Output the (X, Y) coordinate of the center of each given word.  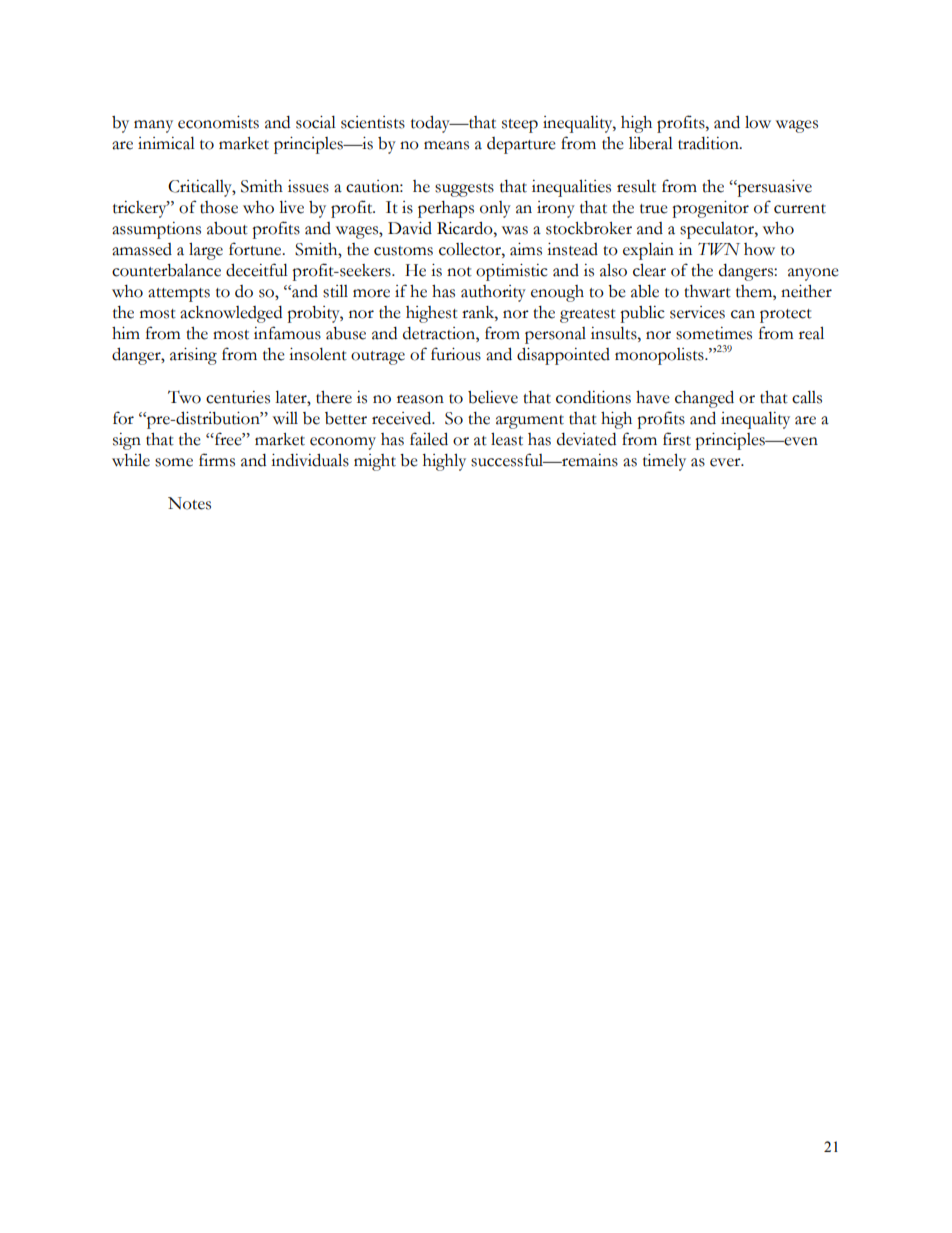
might (375, 462)
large (206, 251)
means (446, 145)
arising (193, 356)
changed (704, 399)
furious (456, 354)
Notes (189, 503)
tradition (709, 143)
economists (218, 122)
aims (526, 249)
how (759, 249)
